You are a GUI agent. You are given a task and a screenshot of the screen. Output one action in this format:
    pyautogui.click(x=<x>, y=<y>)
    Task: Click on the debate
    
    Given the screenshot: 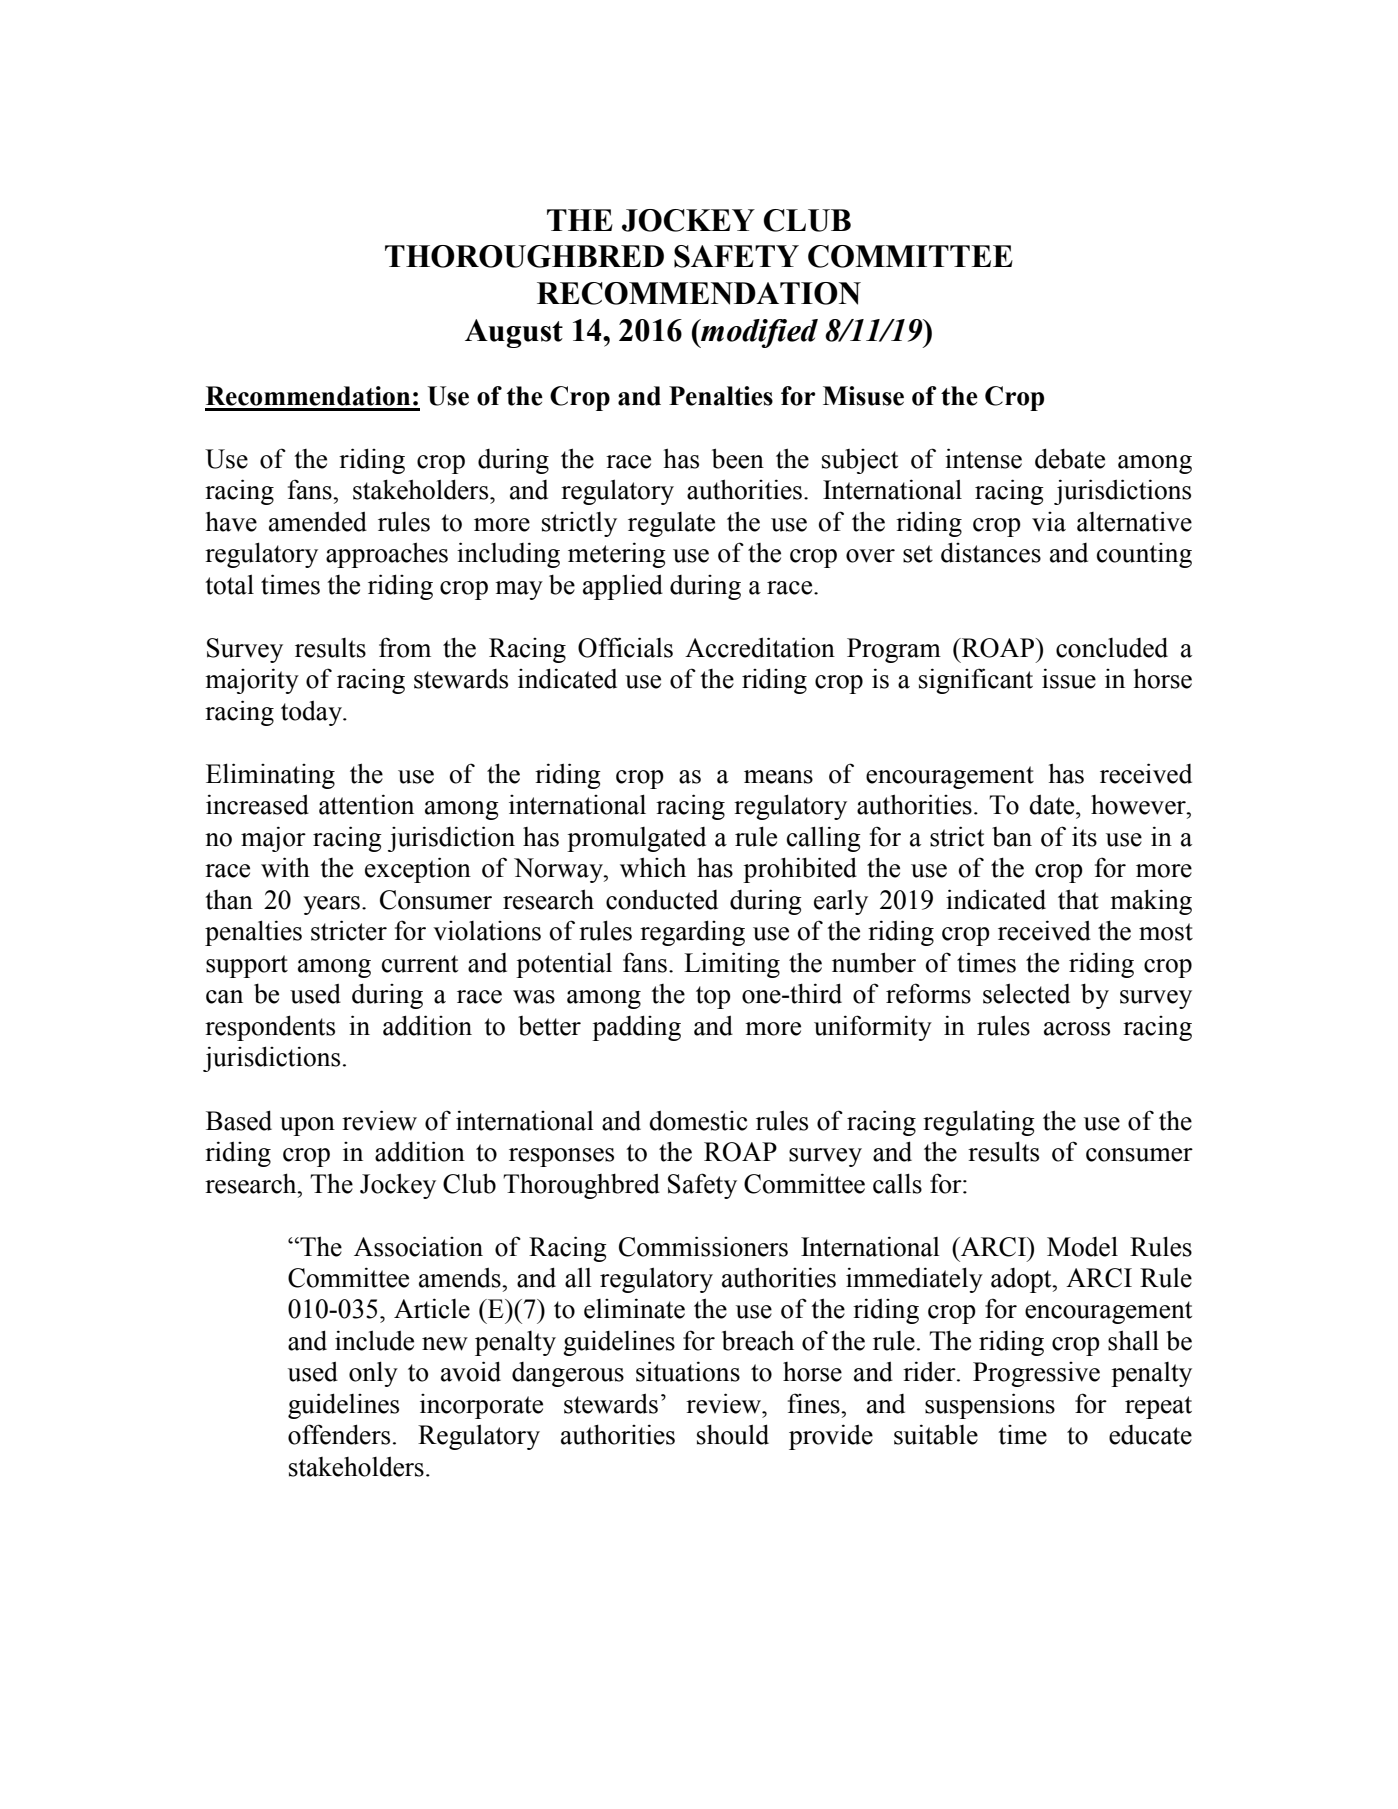 What is the action you would take?
    pyautogui.click(x=1070, y=458)
